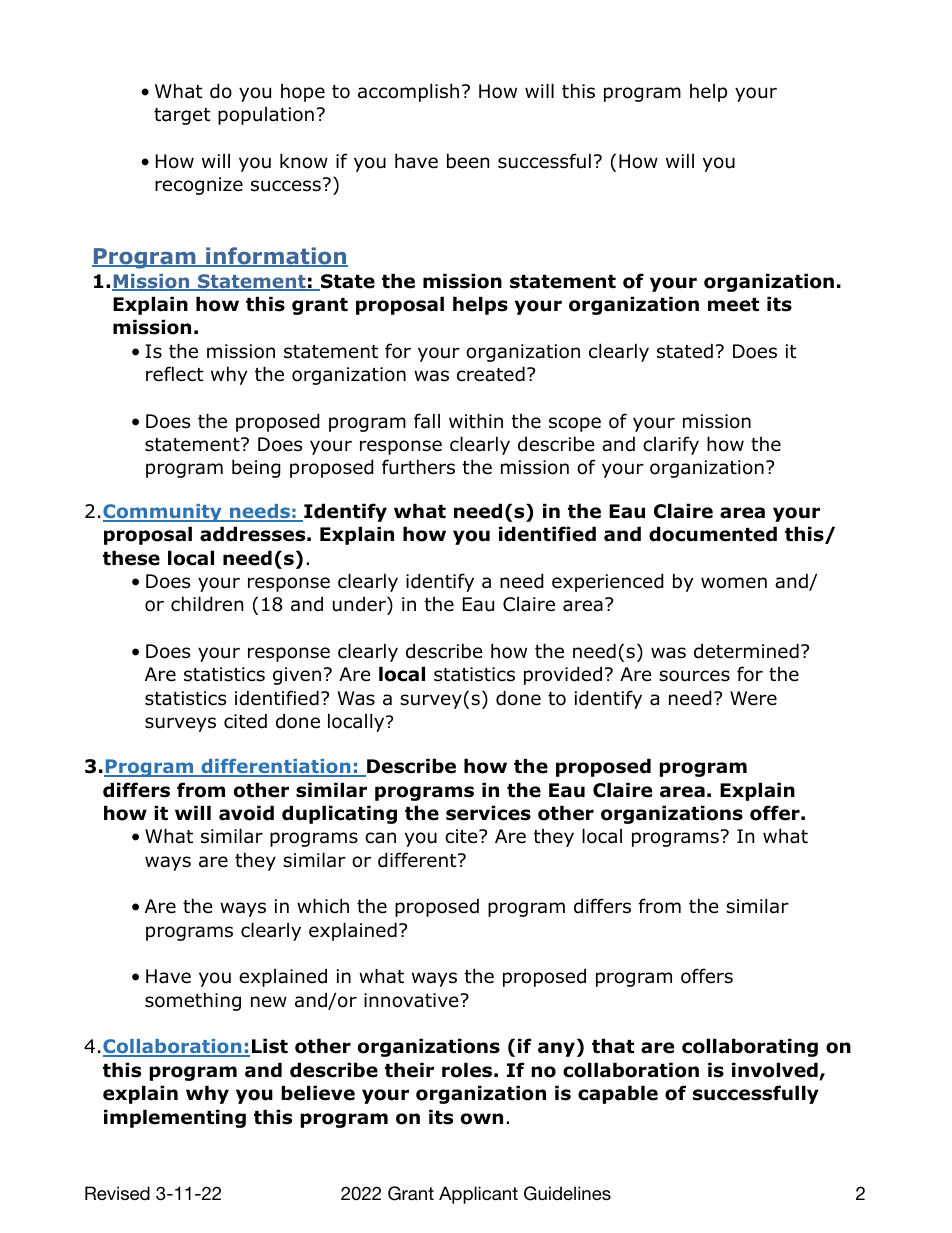 This screenshot has width=952, height=1233. Describe the element at coordinates (418, 467) in the screenshot. I see `furthers` at that location.
